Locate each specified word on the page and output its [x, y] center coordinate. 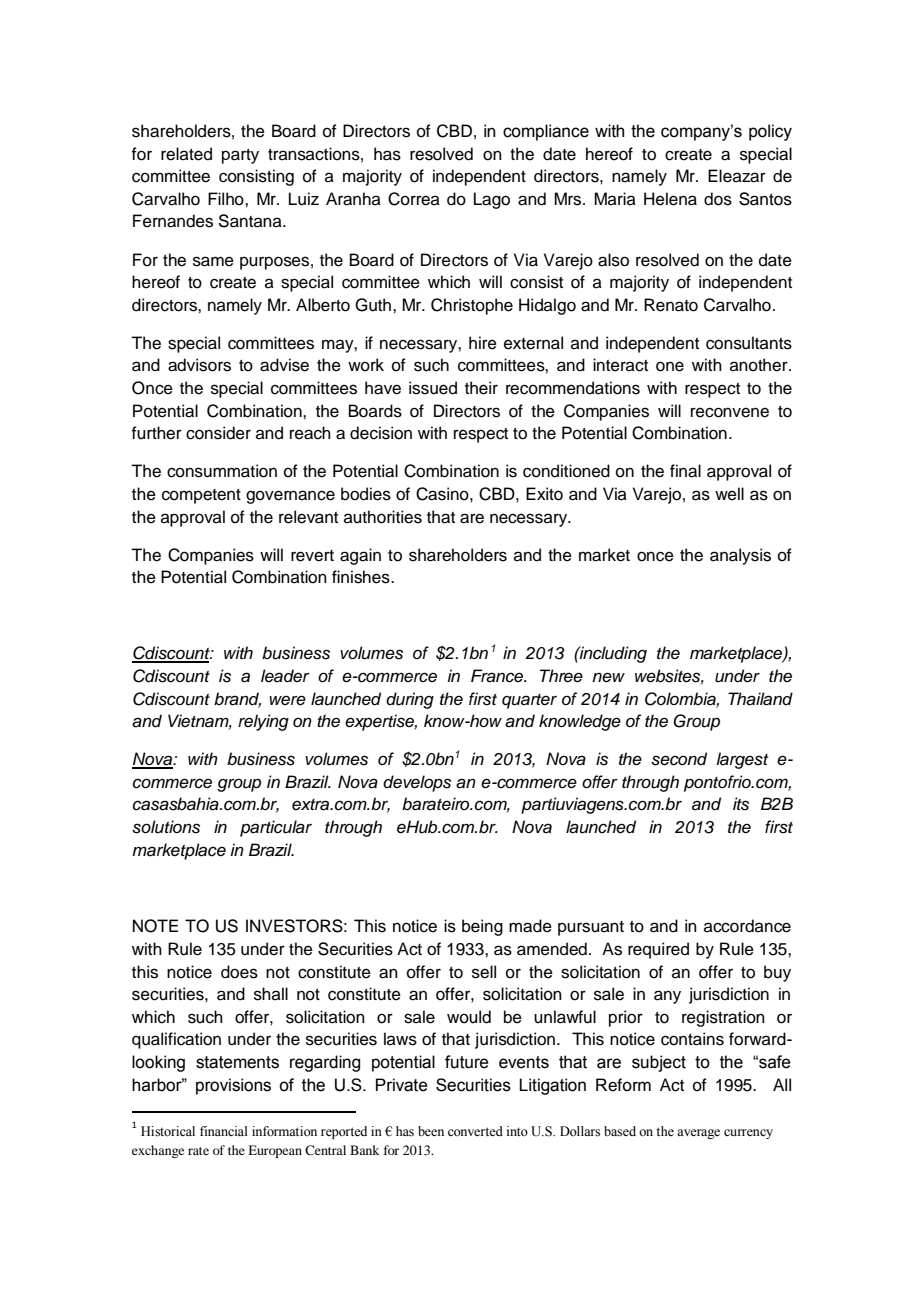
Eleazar [737, 176]
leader [285, 676]
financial [224, 1131]
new [608, 677]
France [498, 676]
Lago [492, 200]
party [240, 156]
